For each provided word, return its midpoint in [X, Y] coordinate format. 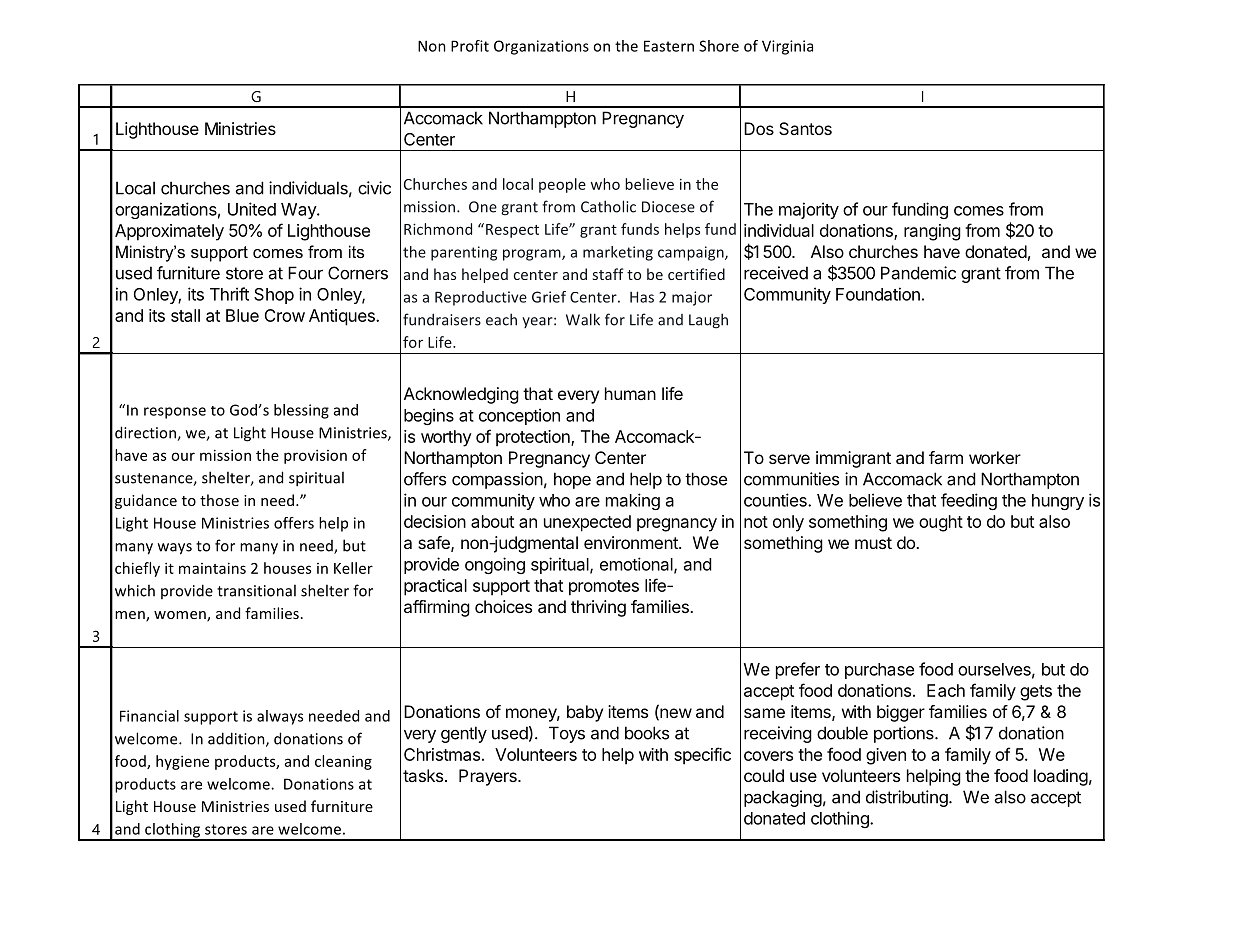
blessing [301, 411]
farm [946, 457]
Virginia [787, 47]
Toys [567, 734]
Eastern [669, 46]
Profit [470, 46]
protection [534, 438]
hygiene [182, 762]
